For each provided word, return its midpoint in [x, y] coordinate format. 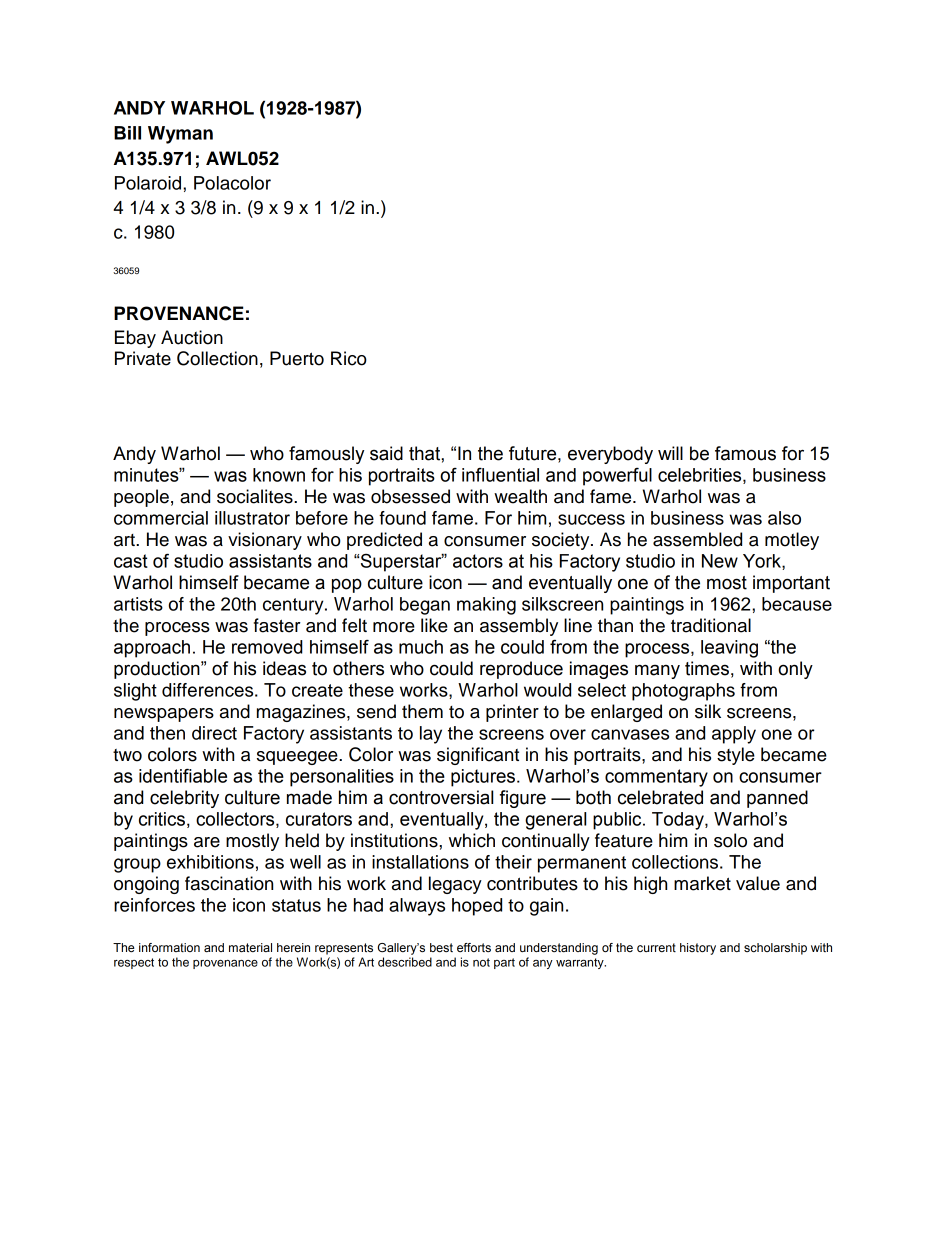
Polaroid [149, 183]
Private [143, 358]
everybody [610, 455]
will [670, 453]
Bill [127, 133]
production [158, 670]
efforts [474, 947]
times [707, 668]
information [169, 947]
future [534, 453]
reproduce [521, 670]
